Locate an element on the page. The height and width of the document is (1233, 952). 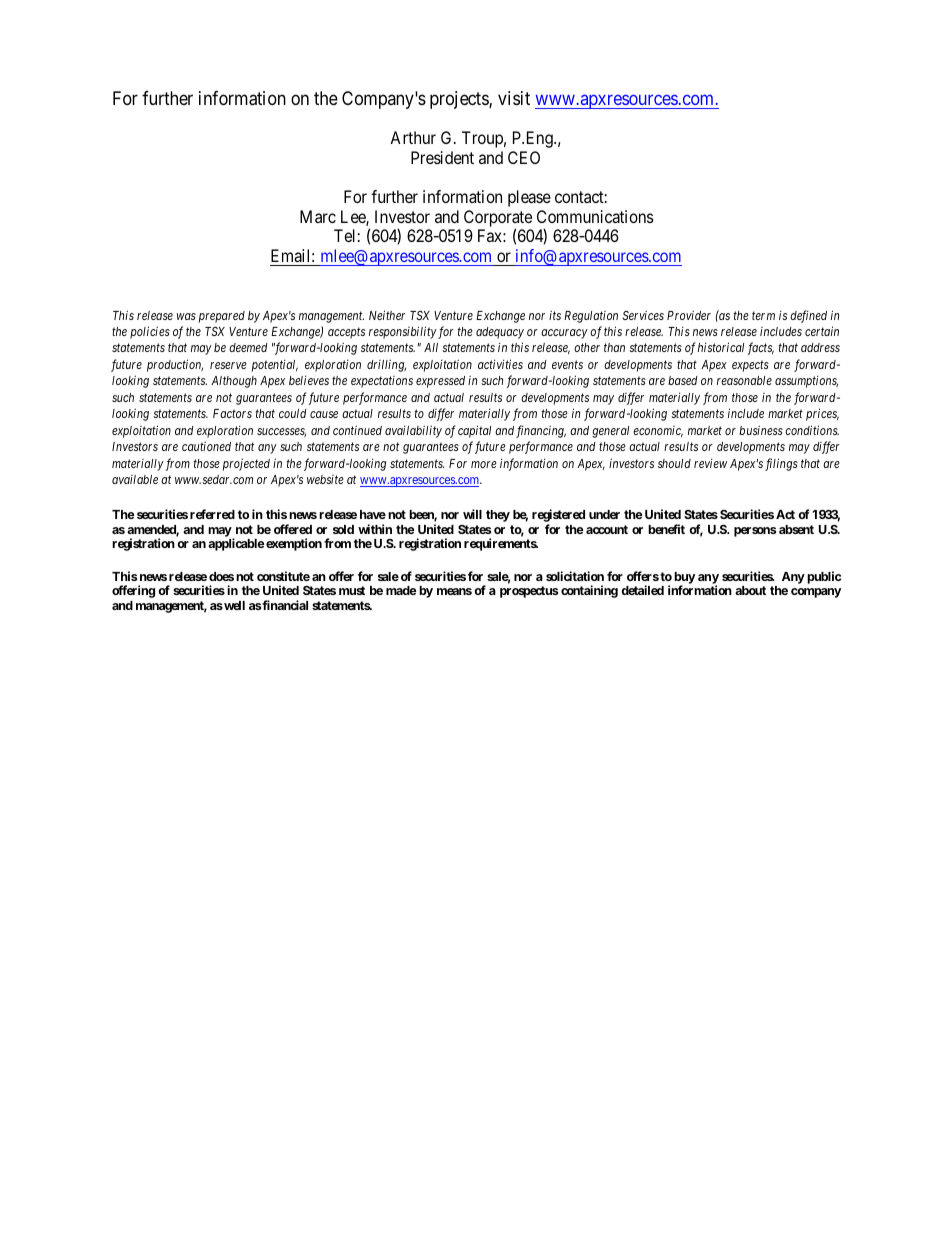
activities is located at coordinates (500, 364).
